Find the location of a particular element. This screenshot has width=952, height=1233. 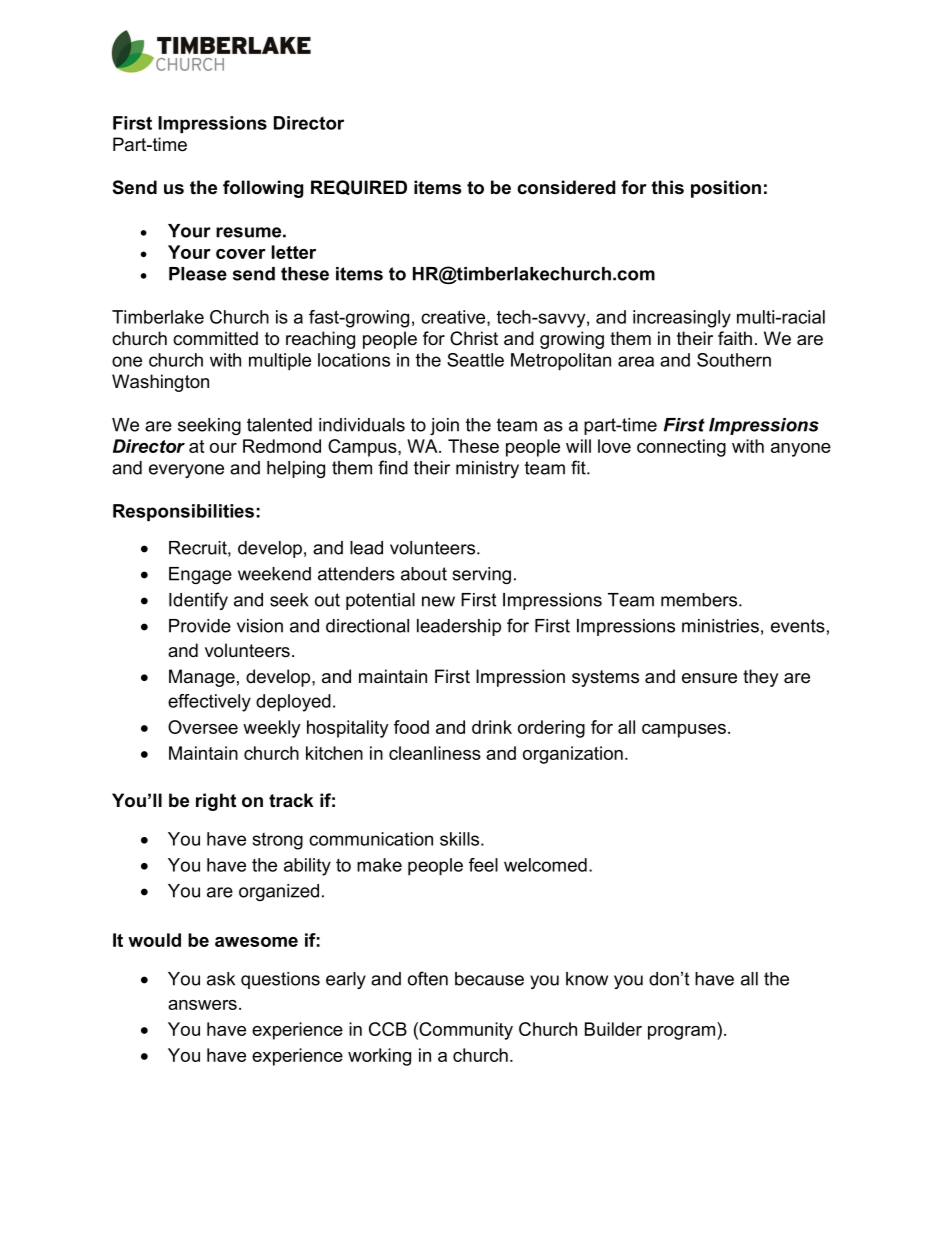

position is located at coordinates (726, 189).
